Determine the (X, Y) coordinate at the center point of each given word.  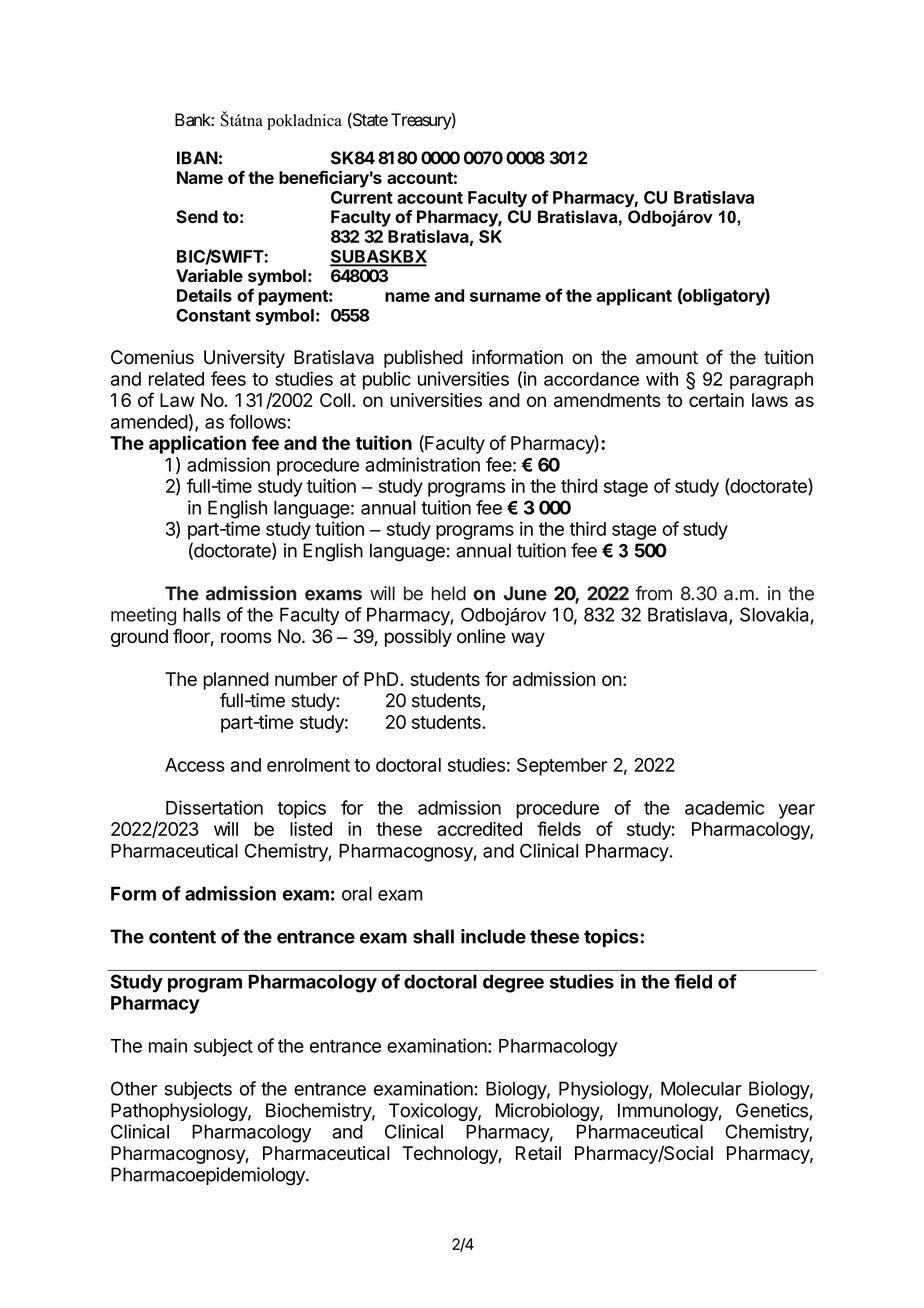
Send (197, 217)
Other (134, 1088)
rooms (246, 638)
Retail (538, 1153)
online (481, 636)
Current (362, 197)
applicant (634, 297)
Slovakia (774, 614)
